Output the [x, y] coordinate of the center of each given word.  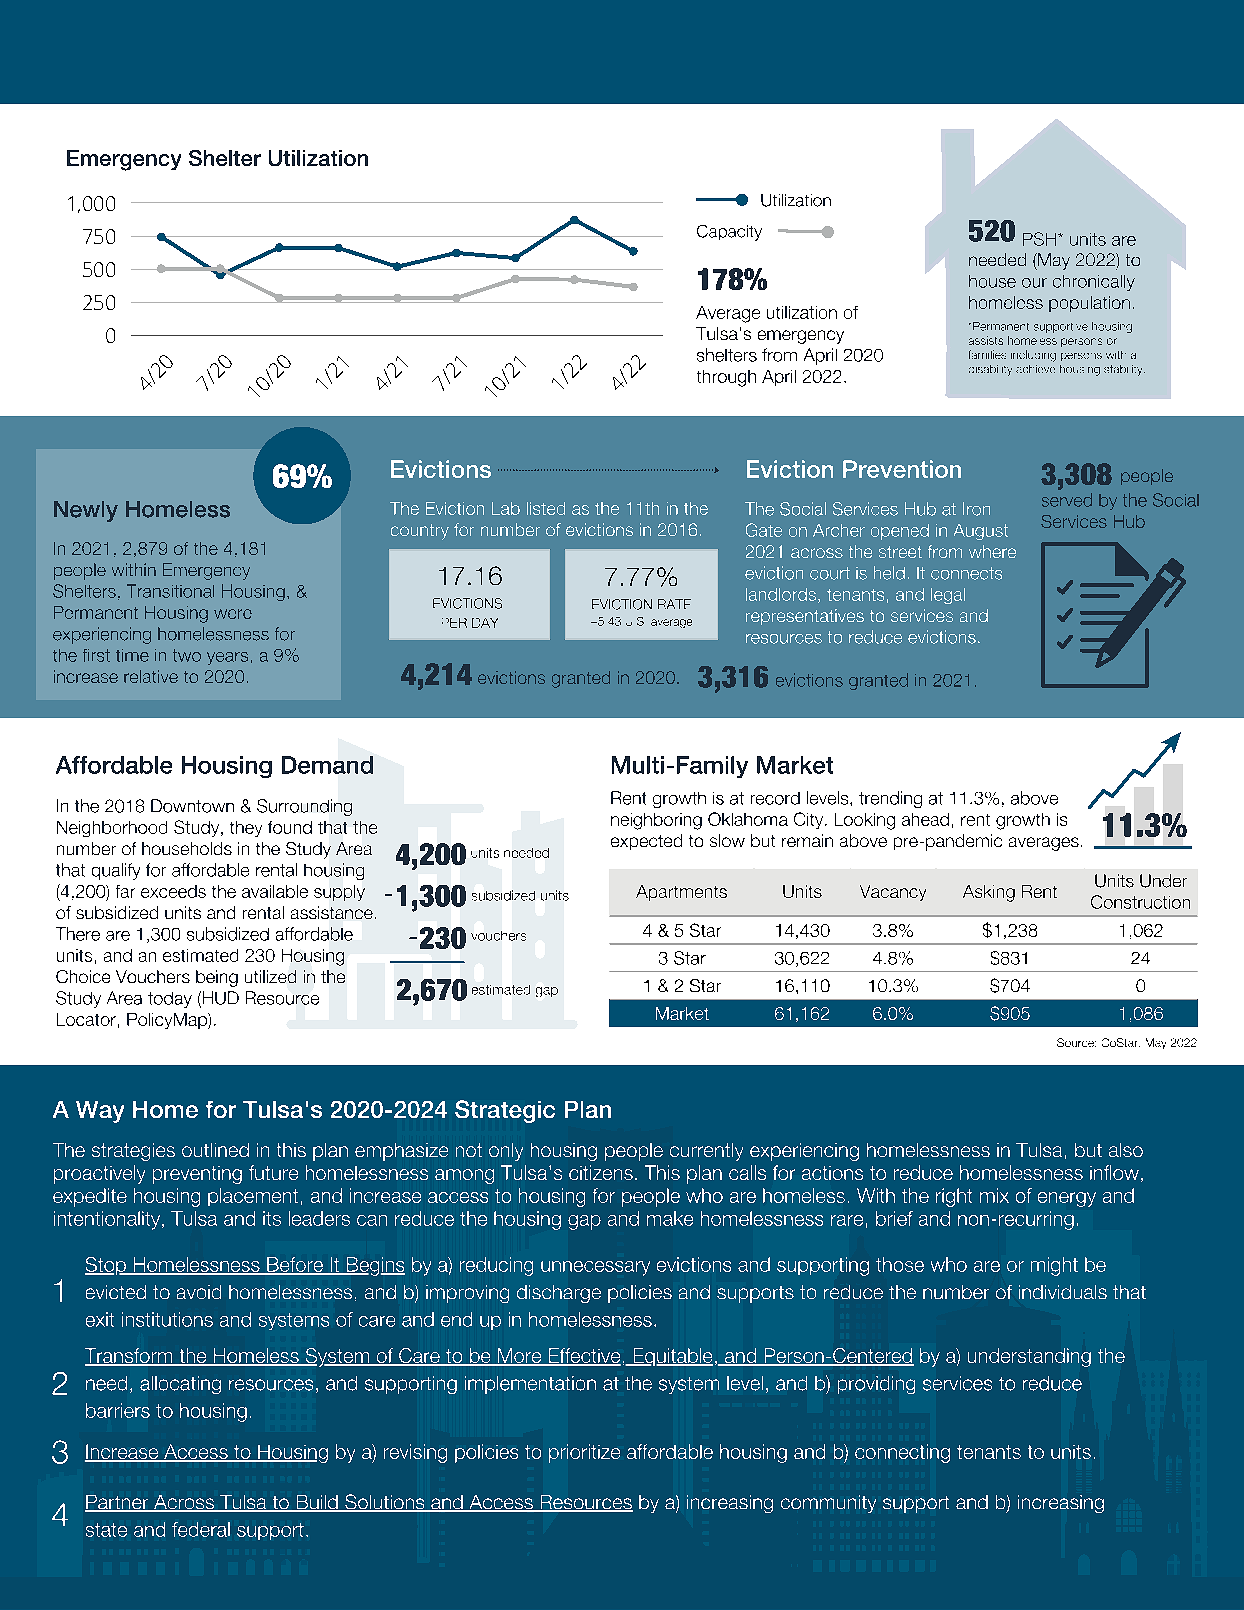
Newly [86, 511]
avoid [199, 1292]
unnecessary [595, 1268]
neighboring [656, 821]
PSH [1041, 239]
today [170, 1000]
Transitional [170, 591]
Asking [989, 893]
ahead [925, 819]
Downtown [192, 806]
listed [546, 508]
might [1054, 1266]
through [726, 378]
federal [201, 1529]
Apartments [681, 893]
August [981, 532]
